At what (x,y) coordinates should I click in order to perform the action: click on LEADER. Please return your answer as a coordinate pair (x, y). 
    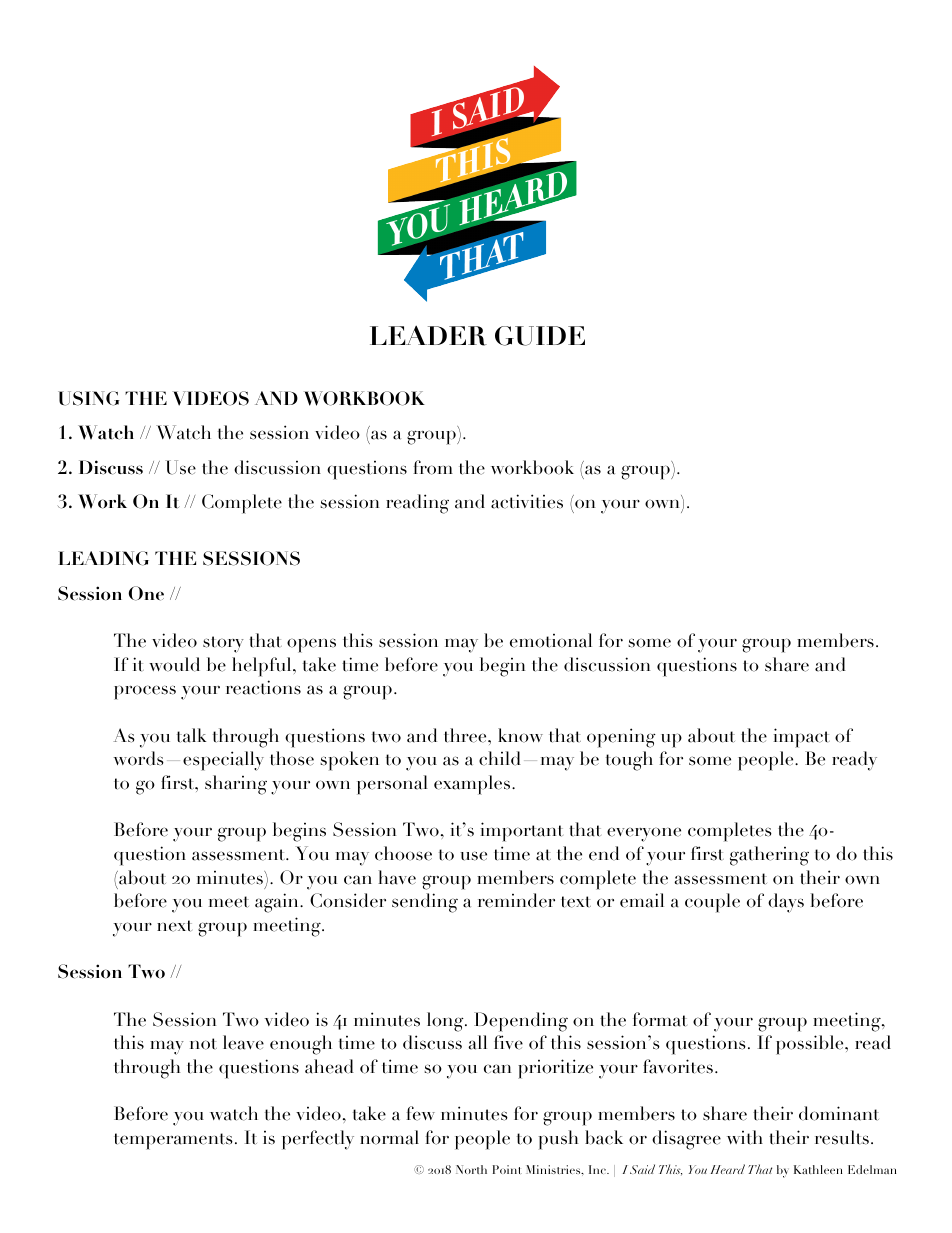
    Looking at the image, I should click on (428, 335).
